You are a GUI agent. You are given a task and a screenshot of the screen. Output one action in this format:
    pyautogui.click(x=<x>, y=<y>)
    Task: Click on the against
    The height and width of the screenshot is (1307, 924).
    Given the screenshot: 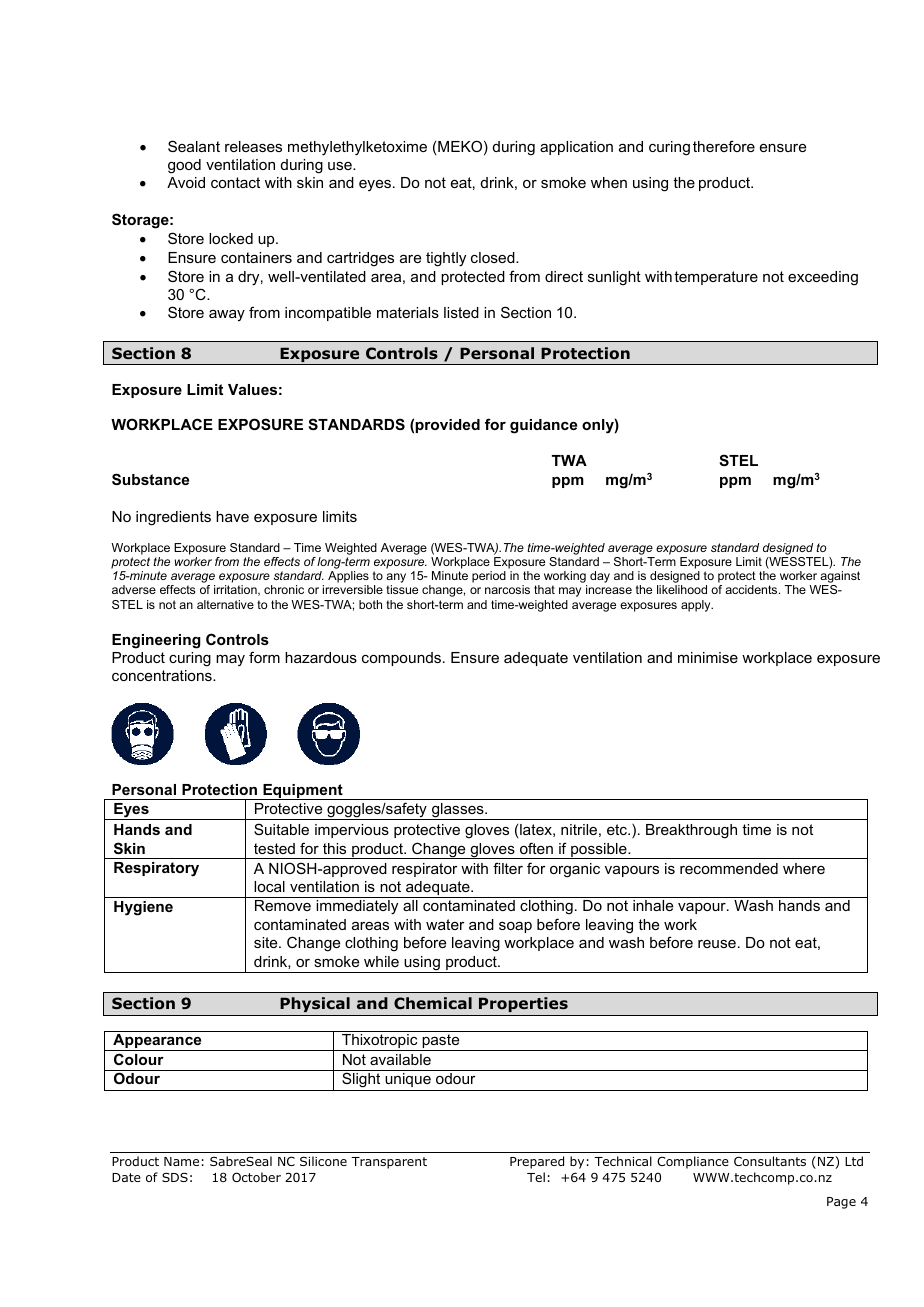 What is the action you would take?
    pyautogui.click(x=840, y=578)
